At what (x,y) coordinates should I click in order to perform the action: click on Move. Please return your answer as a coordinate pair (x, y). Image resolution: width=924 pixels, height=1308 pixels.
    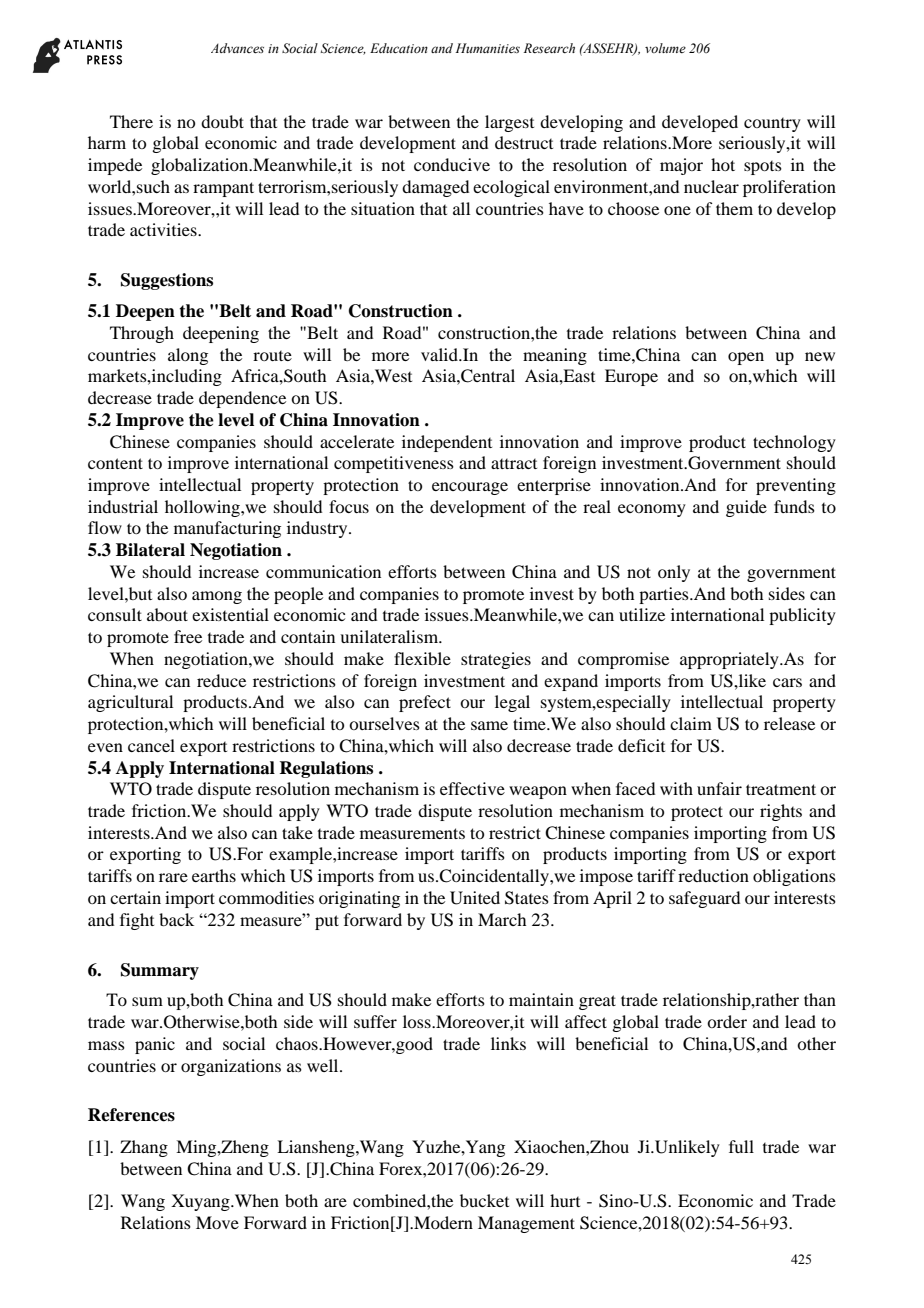
    Looking at the image, I should click on (217, 1222).
